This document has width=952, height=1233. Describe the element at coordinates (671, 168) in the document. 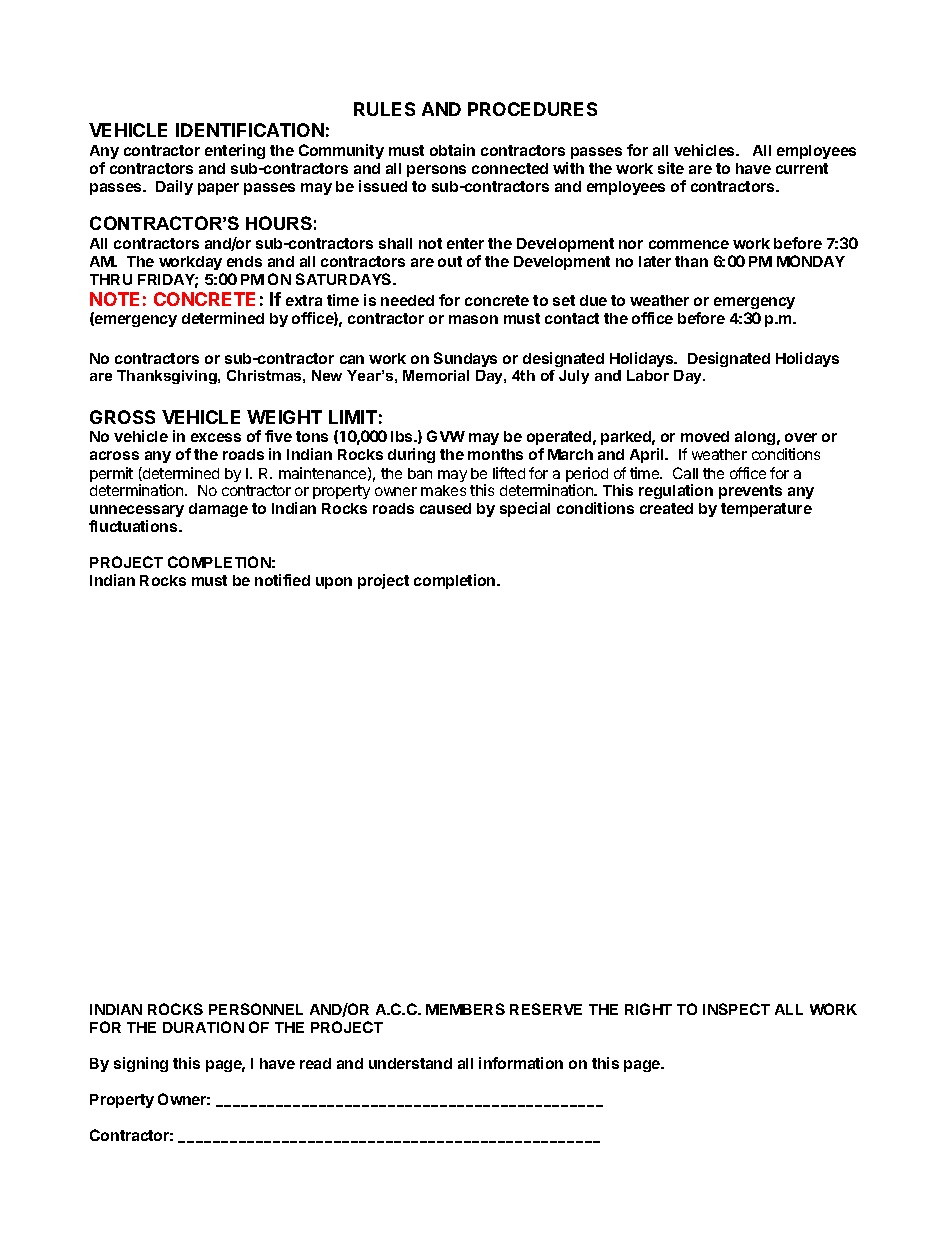

I see `site` at that location.
